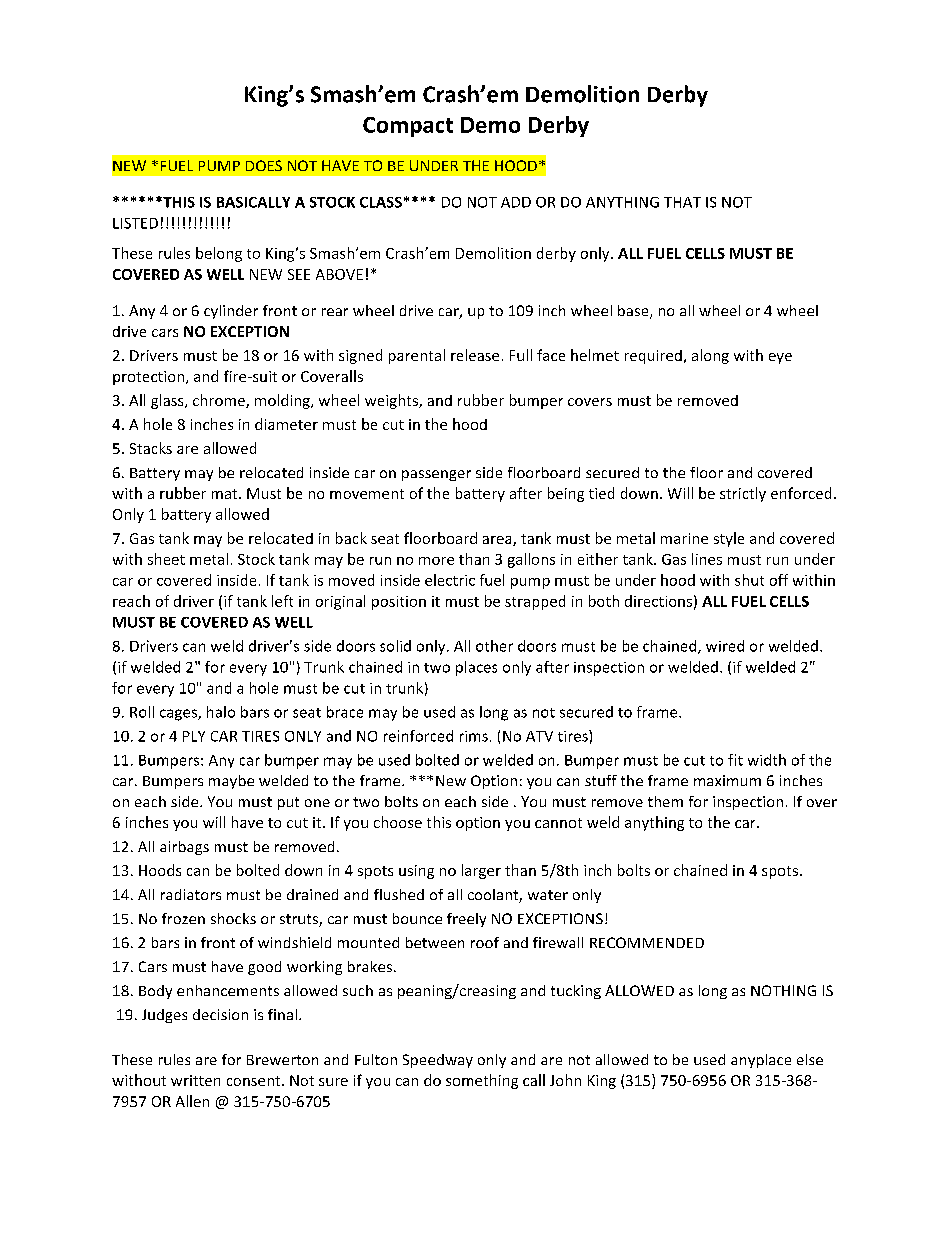 This document has height=1233, width=952. Describe the element at coordinates (735, 760) in the document. I see `fit` at that location.
